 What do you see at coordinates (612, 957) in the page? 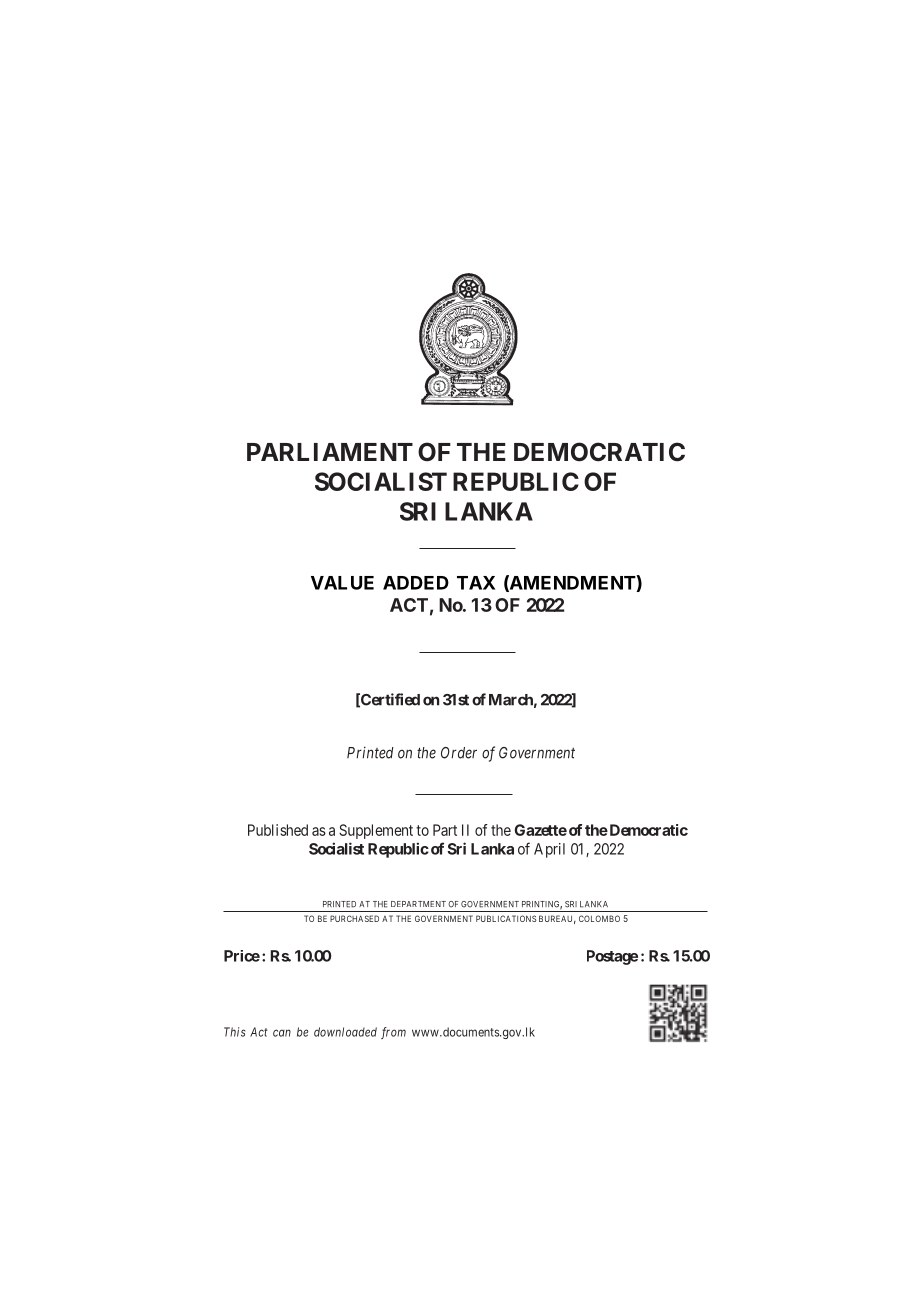
I see `Postage` at bounding box center [612, 957].
